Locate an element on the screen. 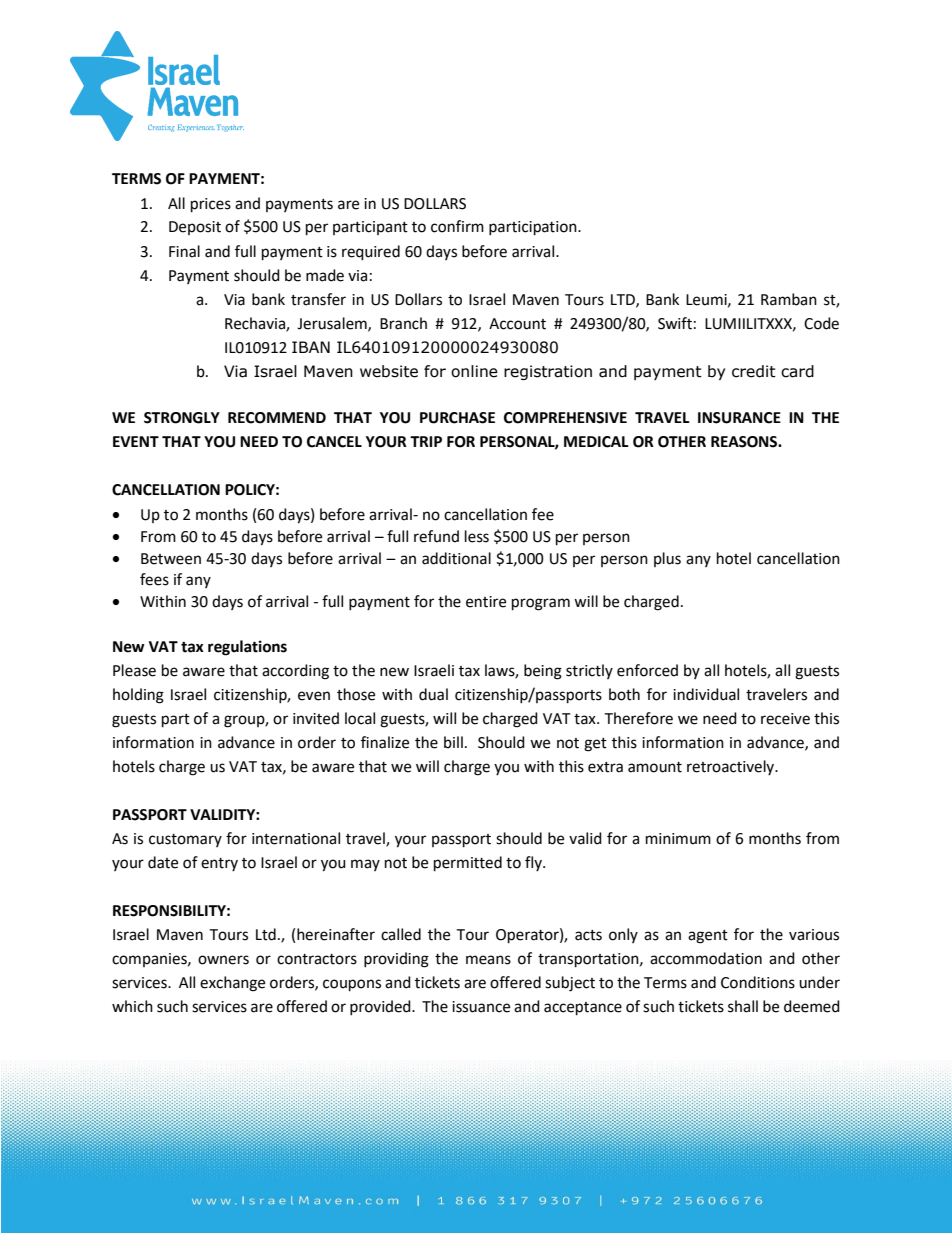 Image resolution: width=952 pixels, height=1233 pixels. STRONGLY is located at coordinates (182, 418).
